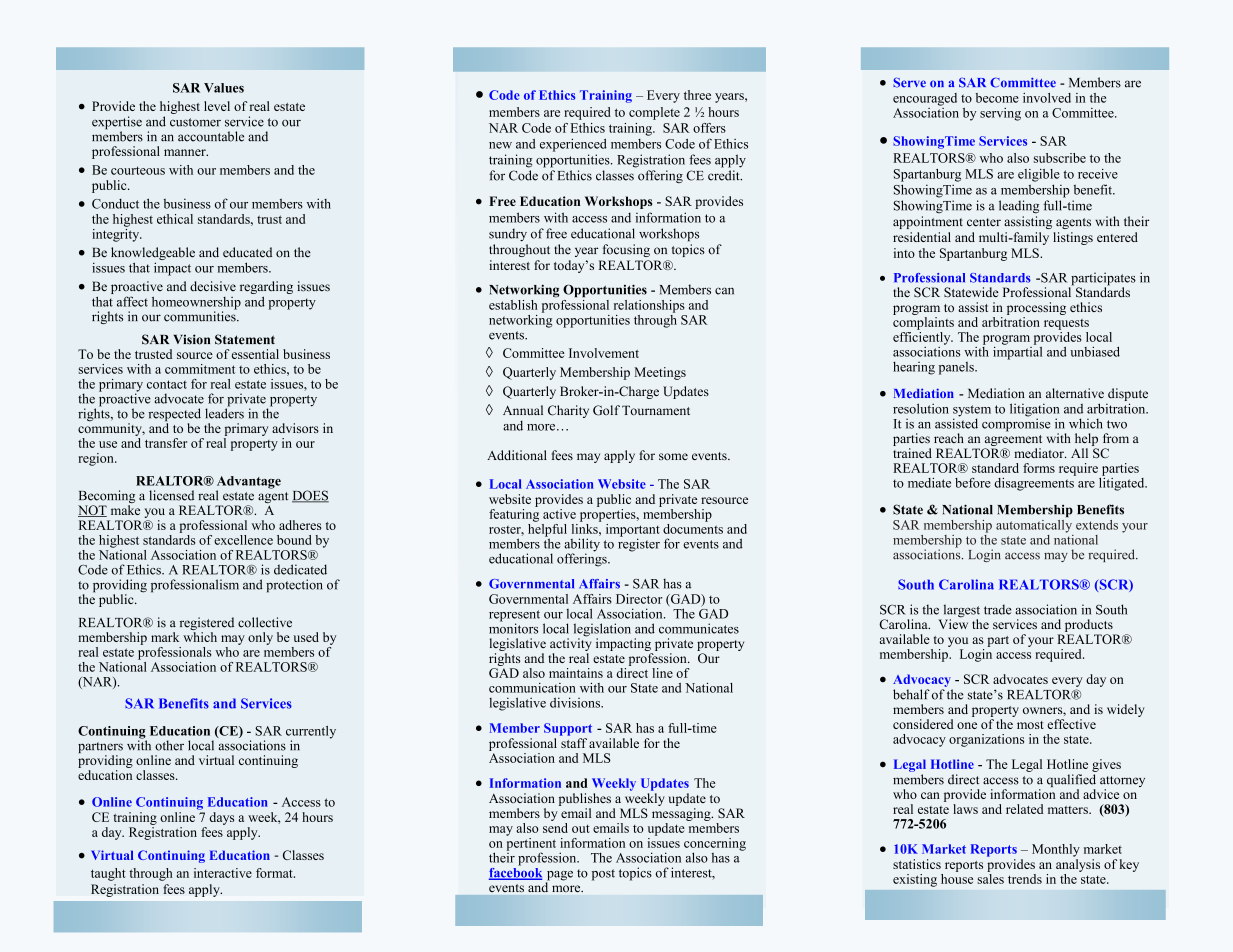 This screenshot has height=952, width=1233. I want to click on maintains, so click(576, 673).
